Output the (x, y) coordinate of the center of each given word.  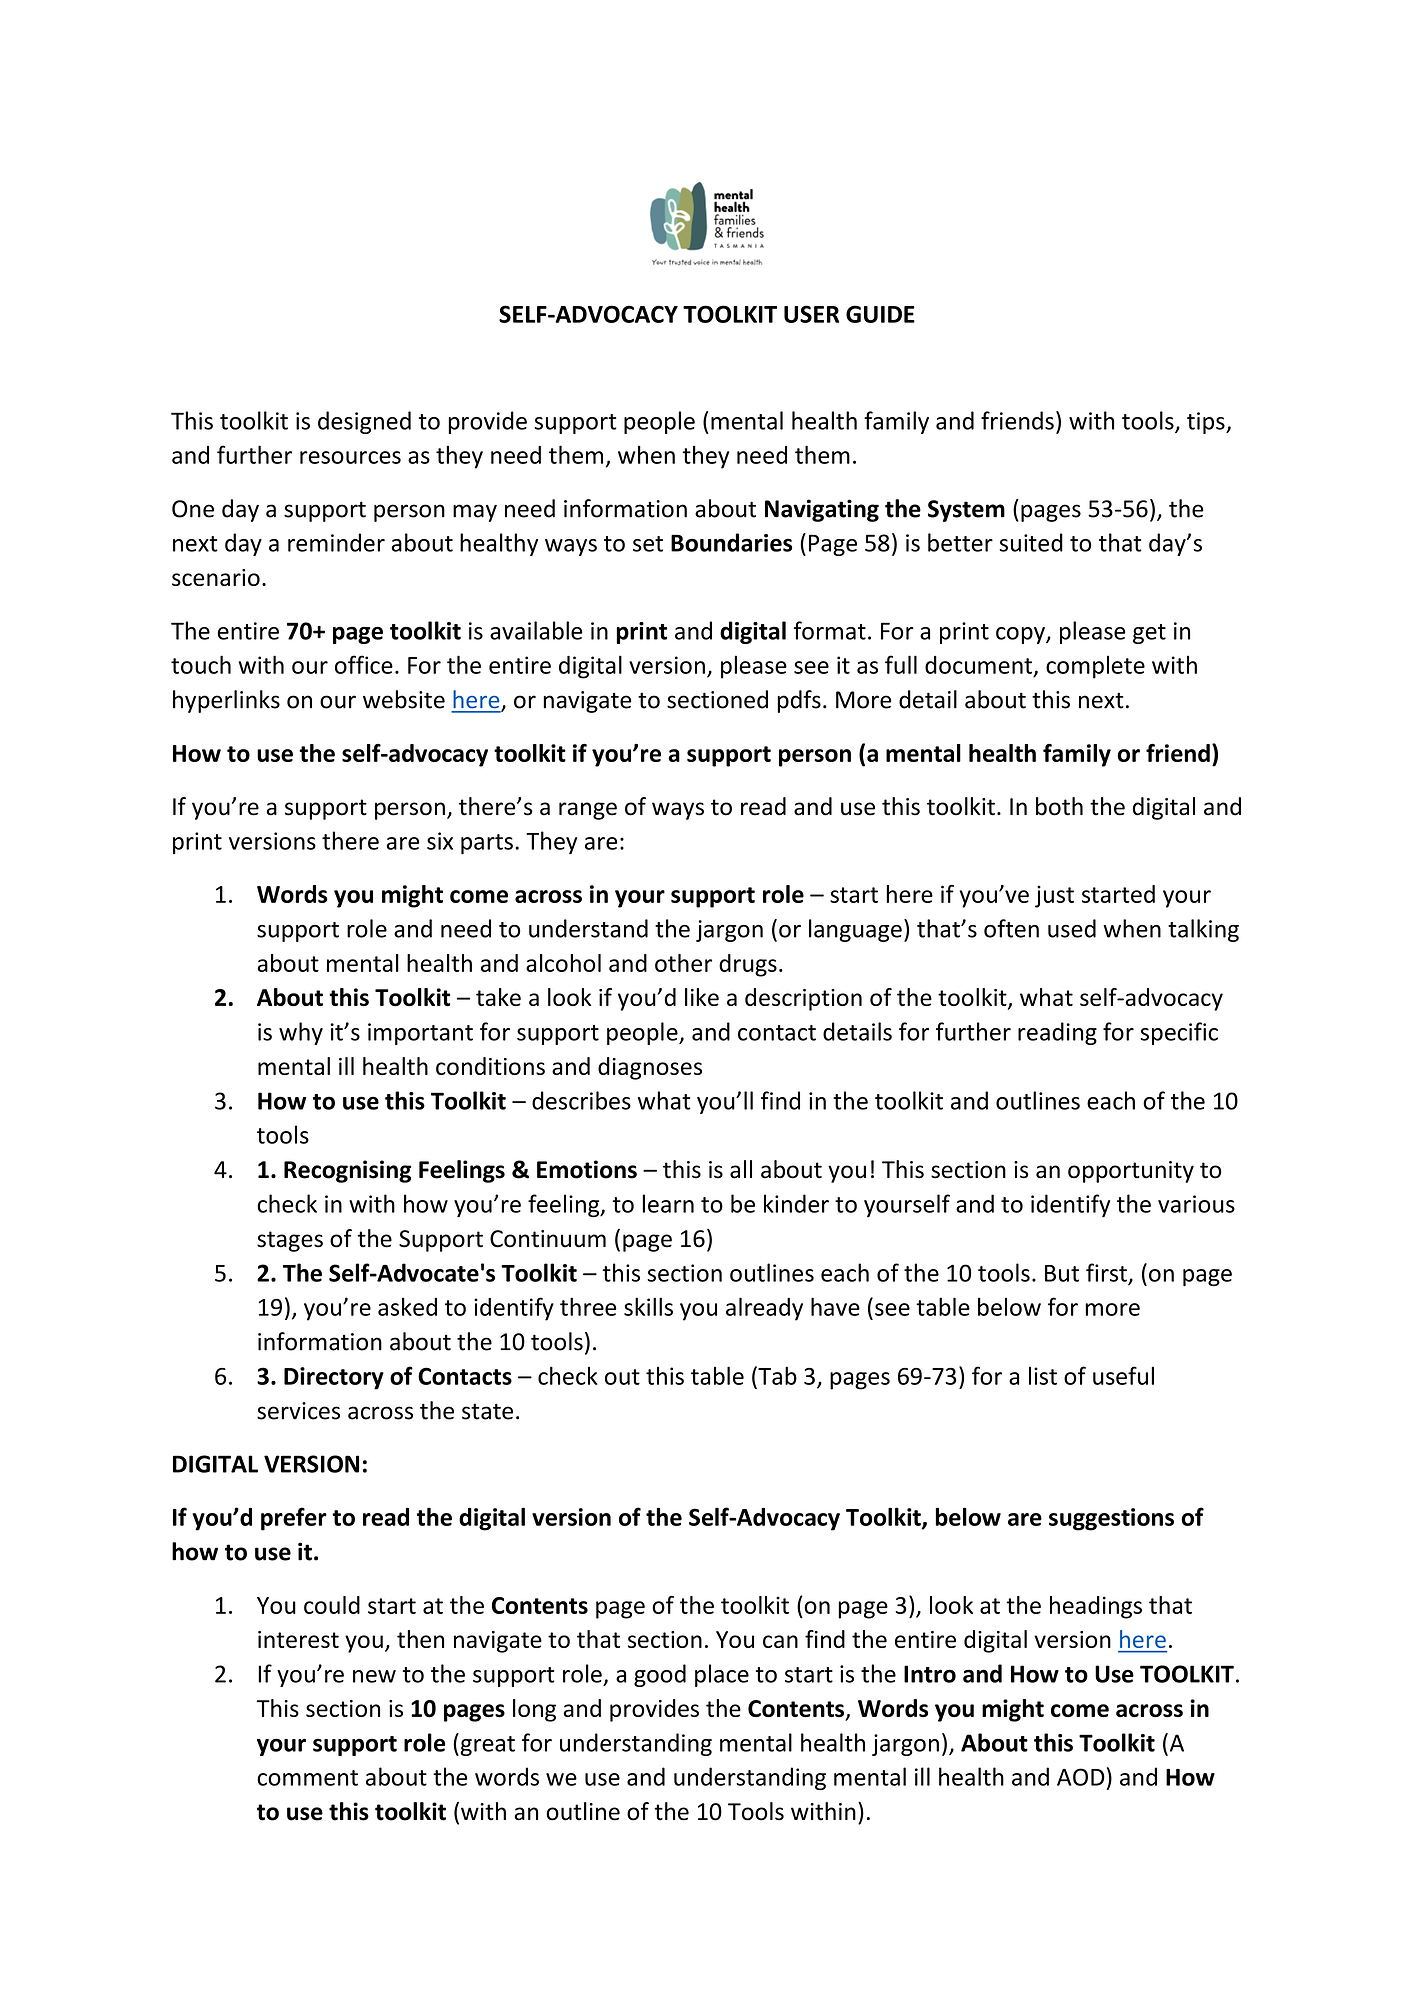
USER (811, 314)
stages (290, 1241)
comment (307, 1778)
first (1106, 1272)
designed (364, 422)
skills (648, 1306)
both (1059, 806)
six (440, 841)
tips (1207, 423)
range (588, 811)
